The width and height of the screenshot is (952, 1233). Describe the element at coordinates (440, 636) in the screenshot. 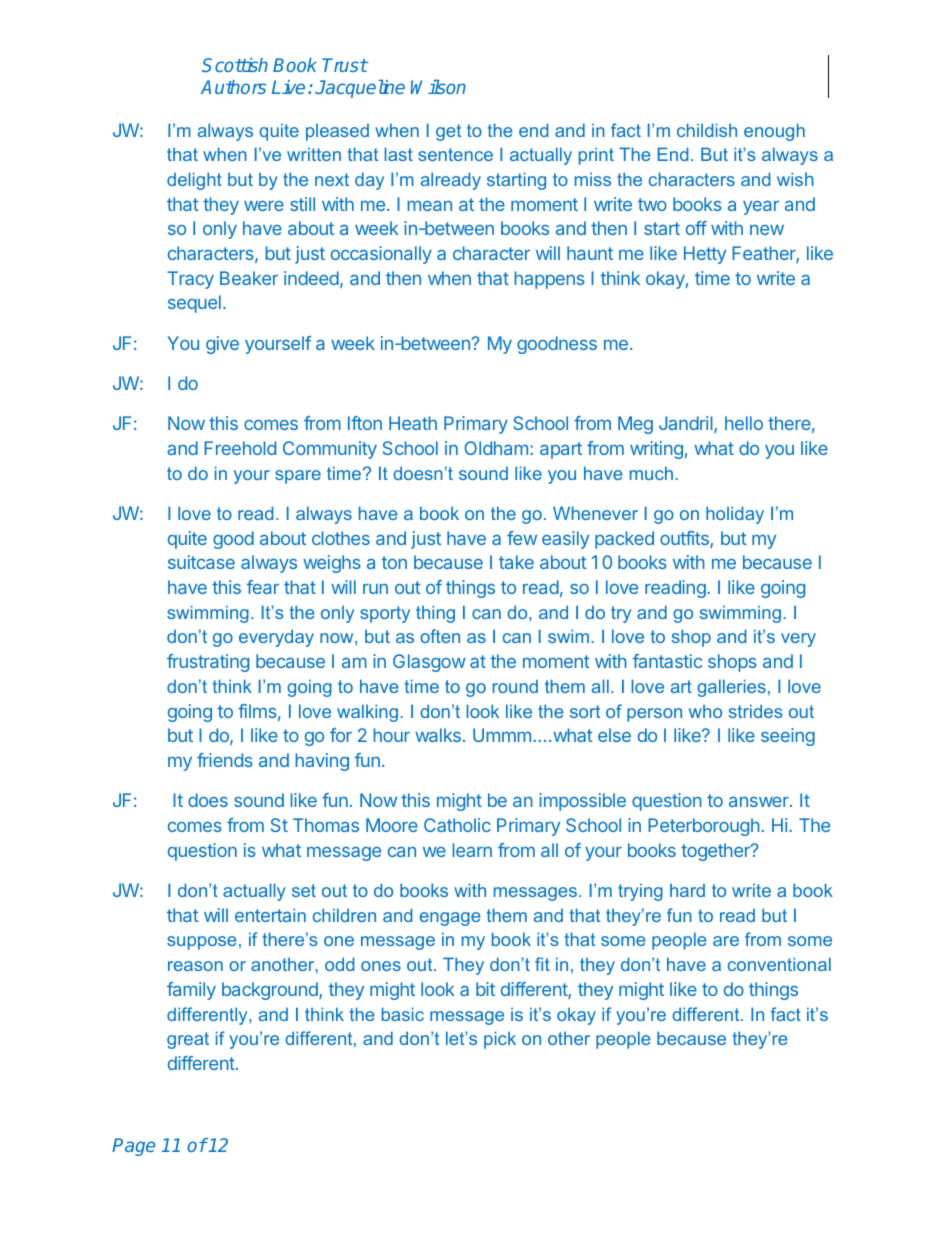

I see `often` at that location.
